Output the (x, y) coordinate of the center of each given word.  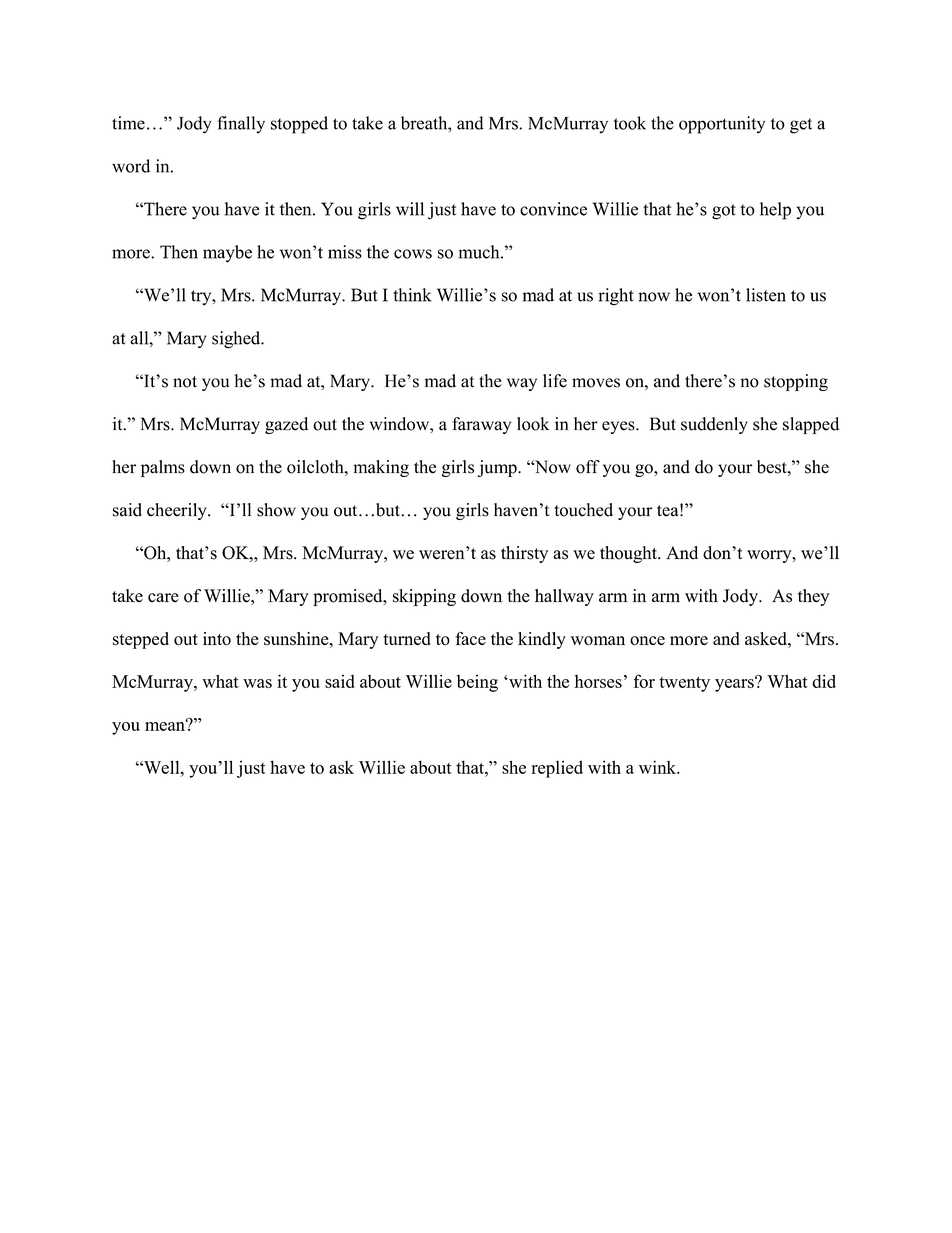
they (814, 597)
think (412, 295)
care (163, 598)
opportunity (722, 125)
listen (766, 295)
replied (557, 769)
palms (163, 468)
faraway (481, 425)
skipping (424, 597)
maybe (227, 254)
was (257, 683)
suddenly (714, 425)
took (630, 123)
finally (241, 125)
